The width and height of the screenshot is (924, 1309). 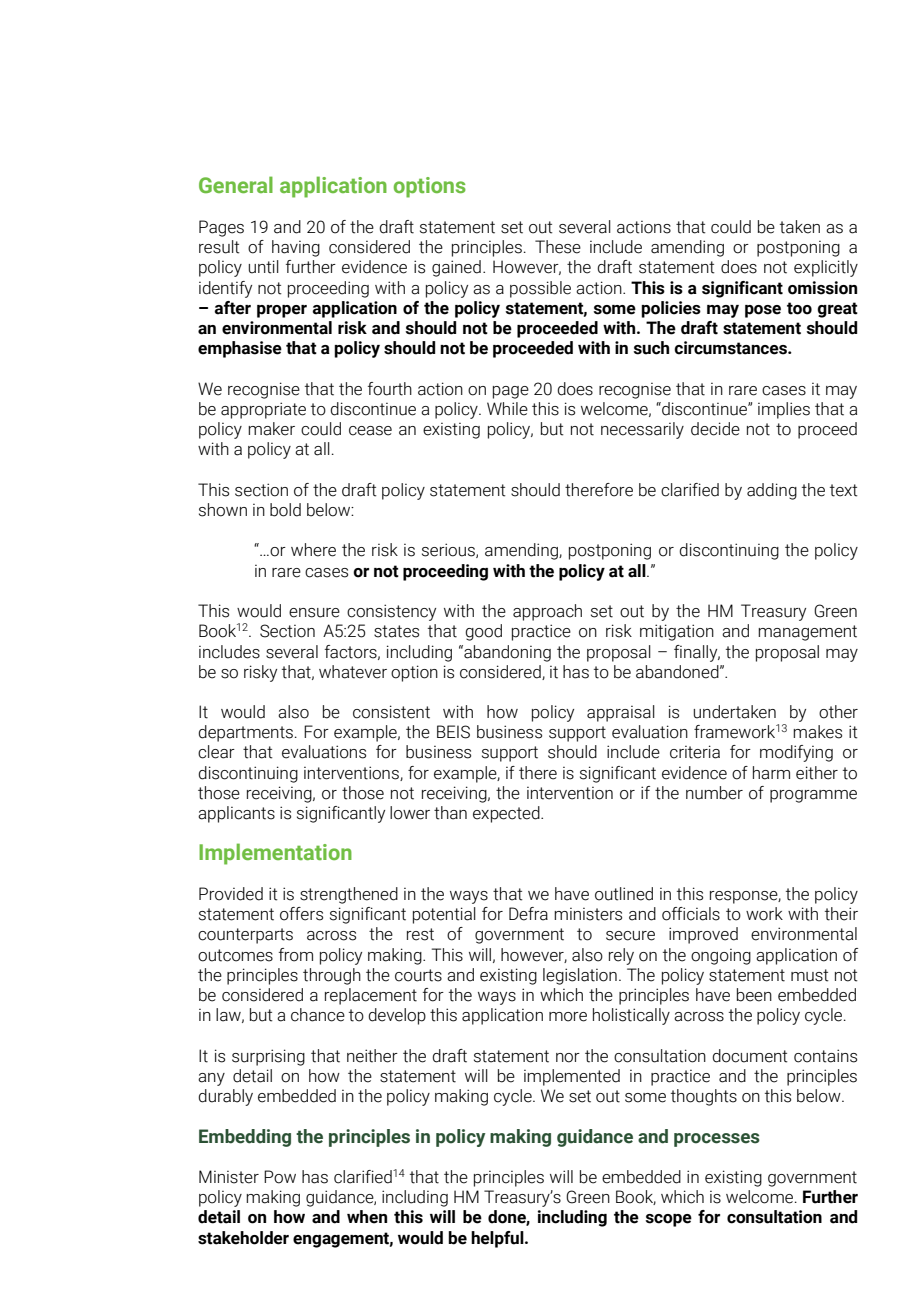 What do you see at coordinates (275, 854) in the screenshot?
I see `Implementation` at bounding box center [275, 854].
